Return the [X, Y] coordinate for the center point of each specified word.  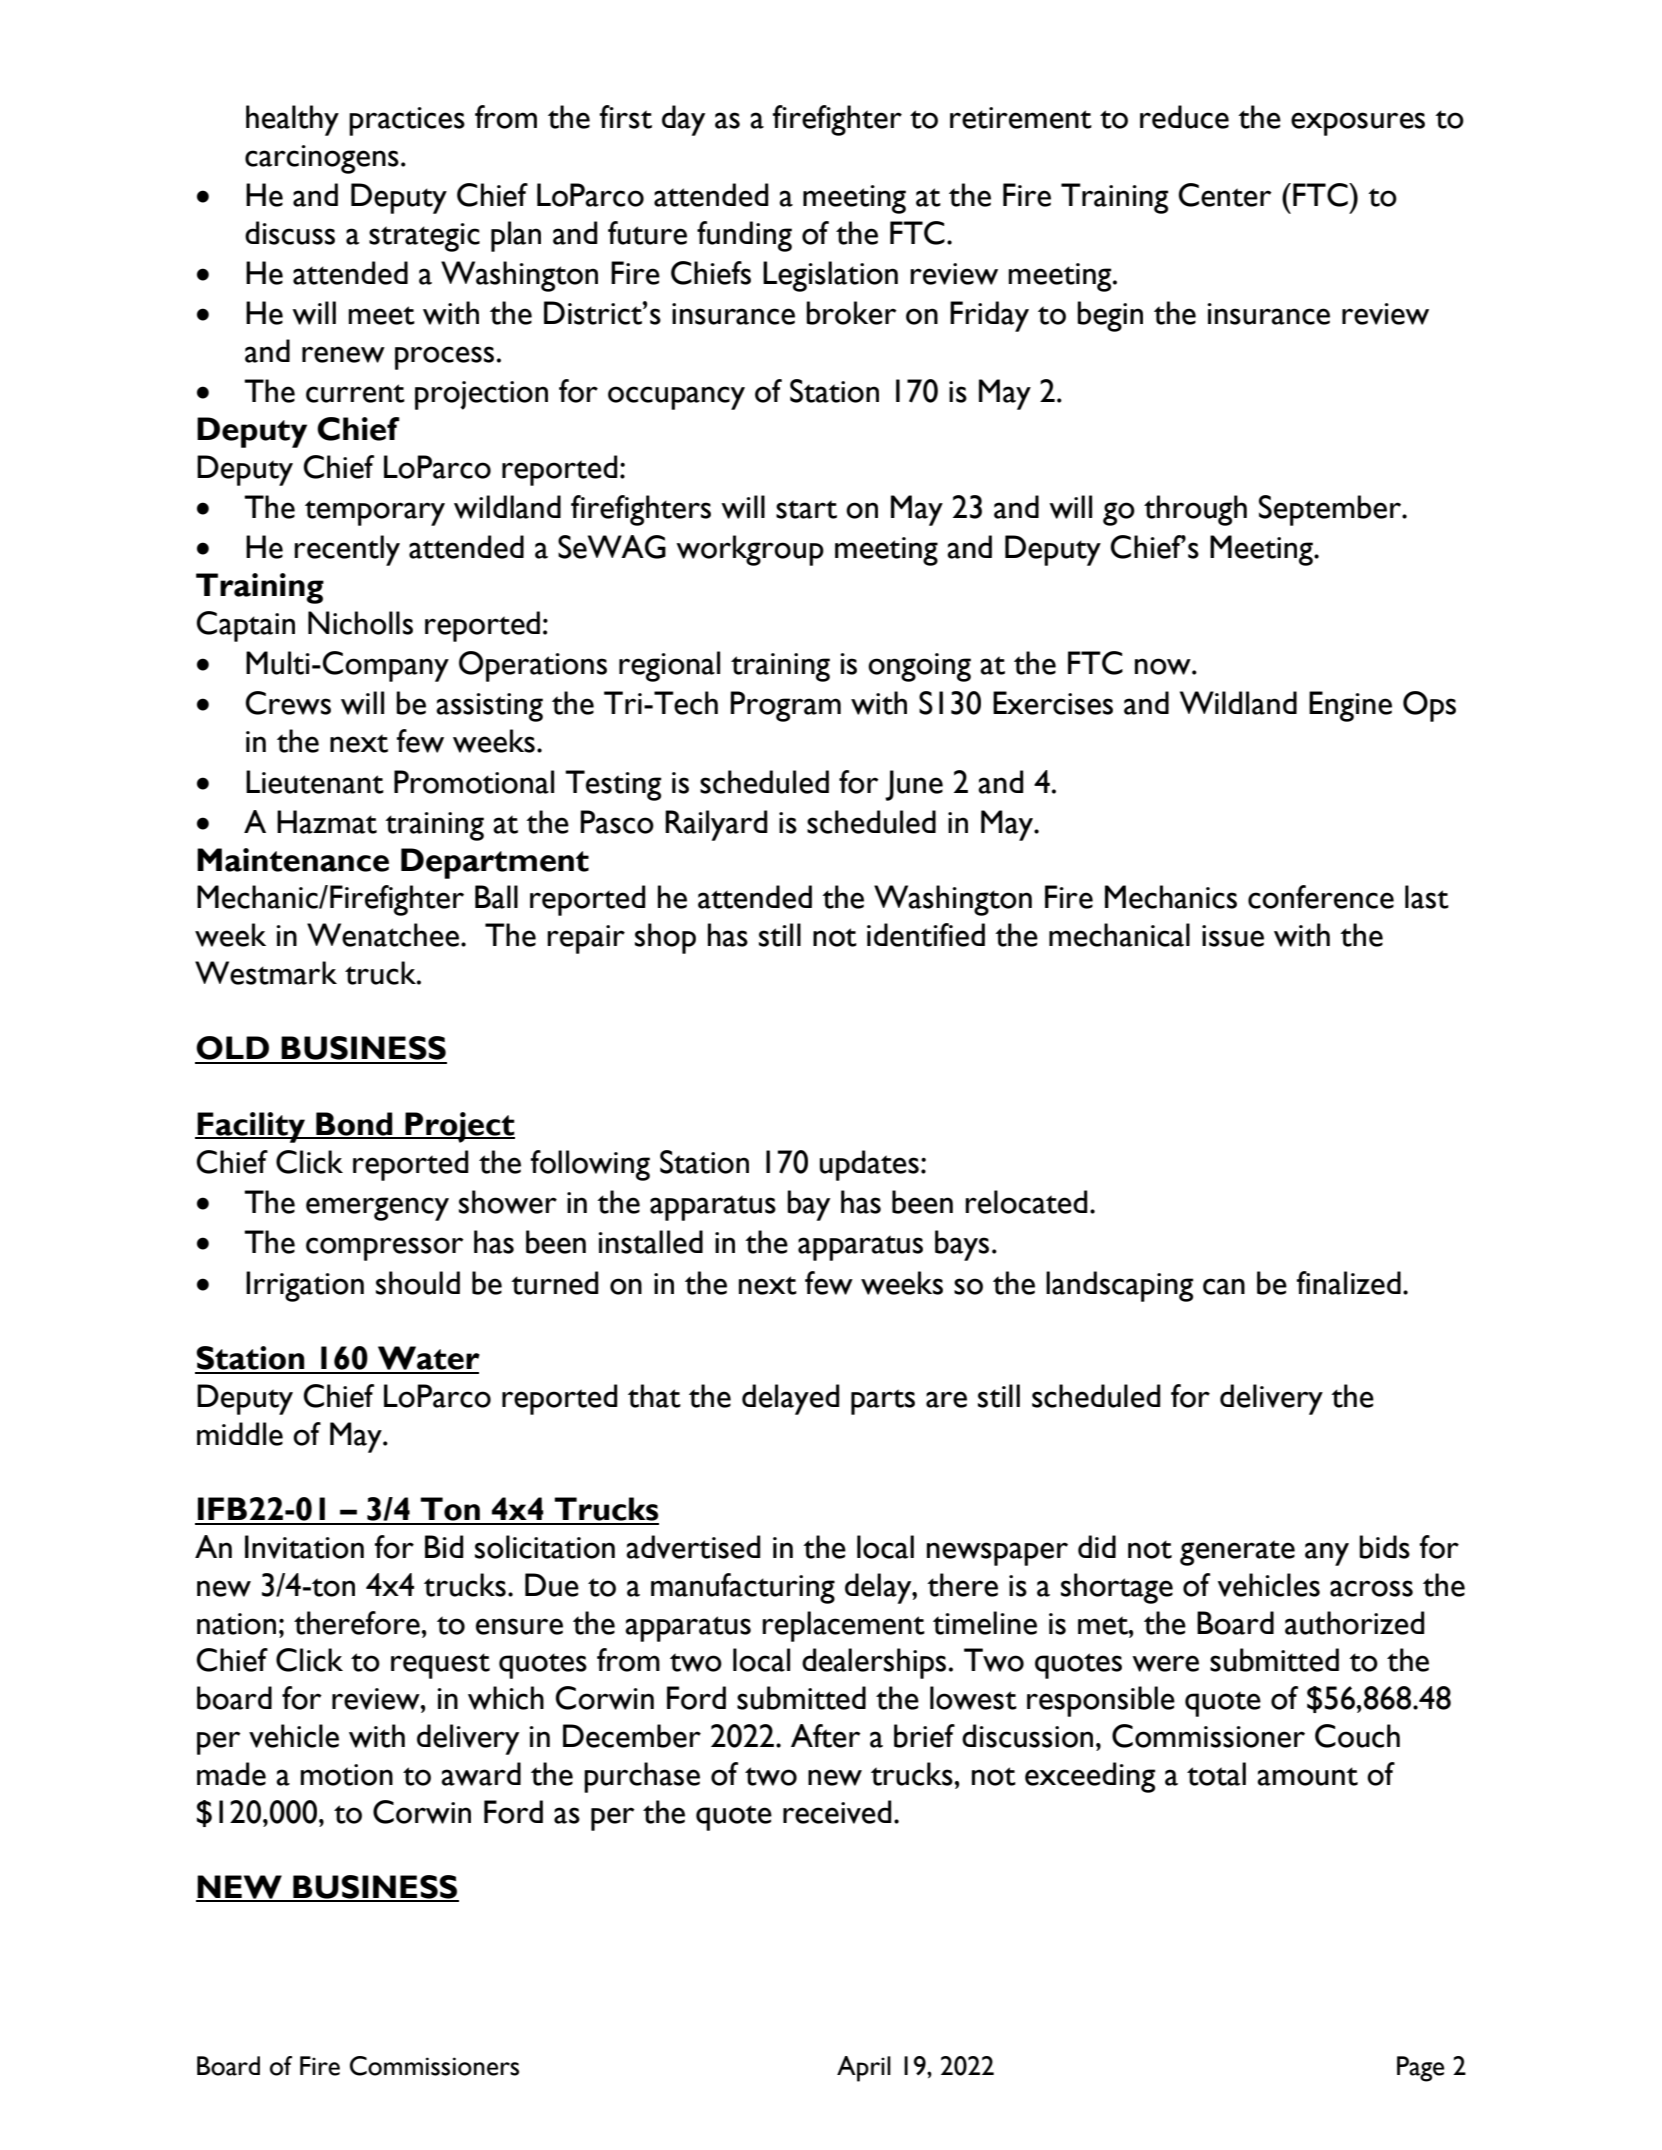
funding [744, 236]
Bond [354, 1125]
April [864, 2069]
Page [1420, 2069]
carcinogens [322, 159]
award [481, 1774]
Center [1225, 195]
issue [1233, 936]
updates [869, 1165]
